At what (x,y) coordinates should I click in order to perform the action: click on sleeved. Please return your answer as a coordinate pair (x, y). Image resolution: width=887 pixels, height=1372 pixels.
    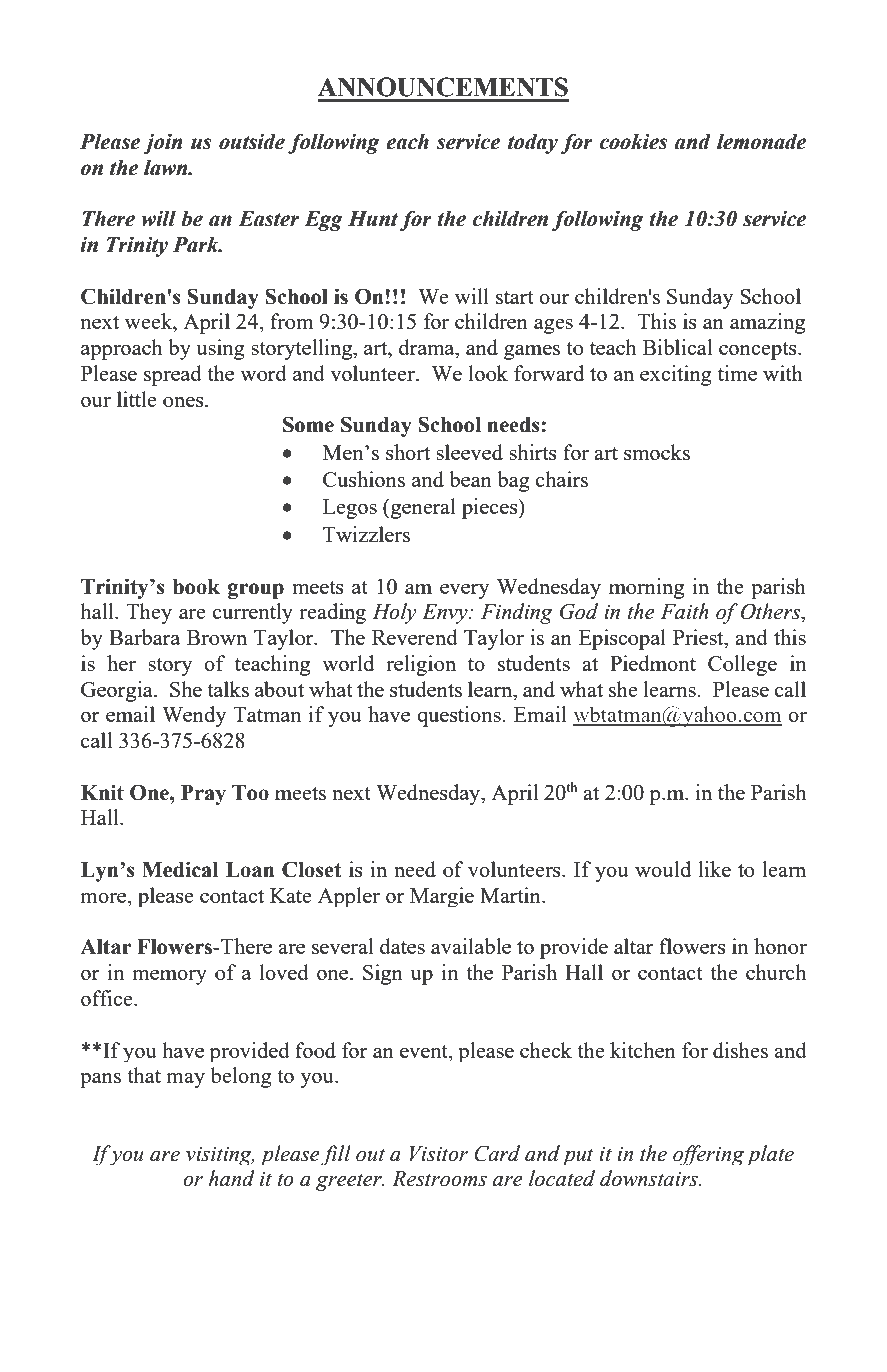
    Looking at the image, I should click on (469, 452).
